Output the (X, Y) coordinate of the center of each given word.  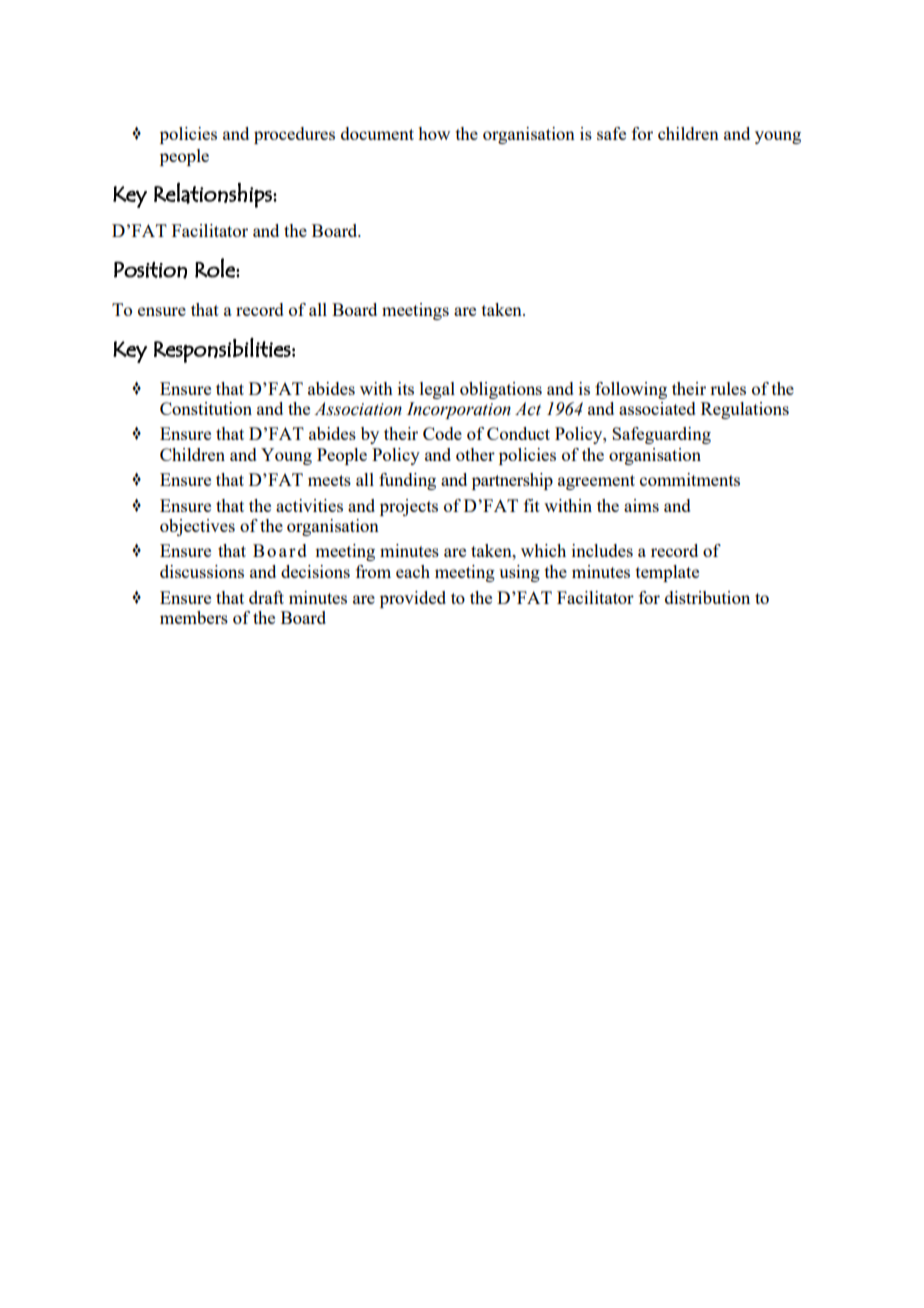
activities (309, 505)
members (194, 617)
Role (216, 268)
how (434, 133)
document (377, 133)
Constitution (206, 408)
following (631, 390)
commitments (690, 479)
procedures (294, 135)
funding (407, 481)
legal (437, 390)
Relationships (214, 195)
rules (728, 388)
